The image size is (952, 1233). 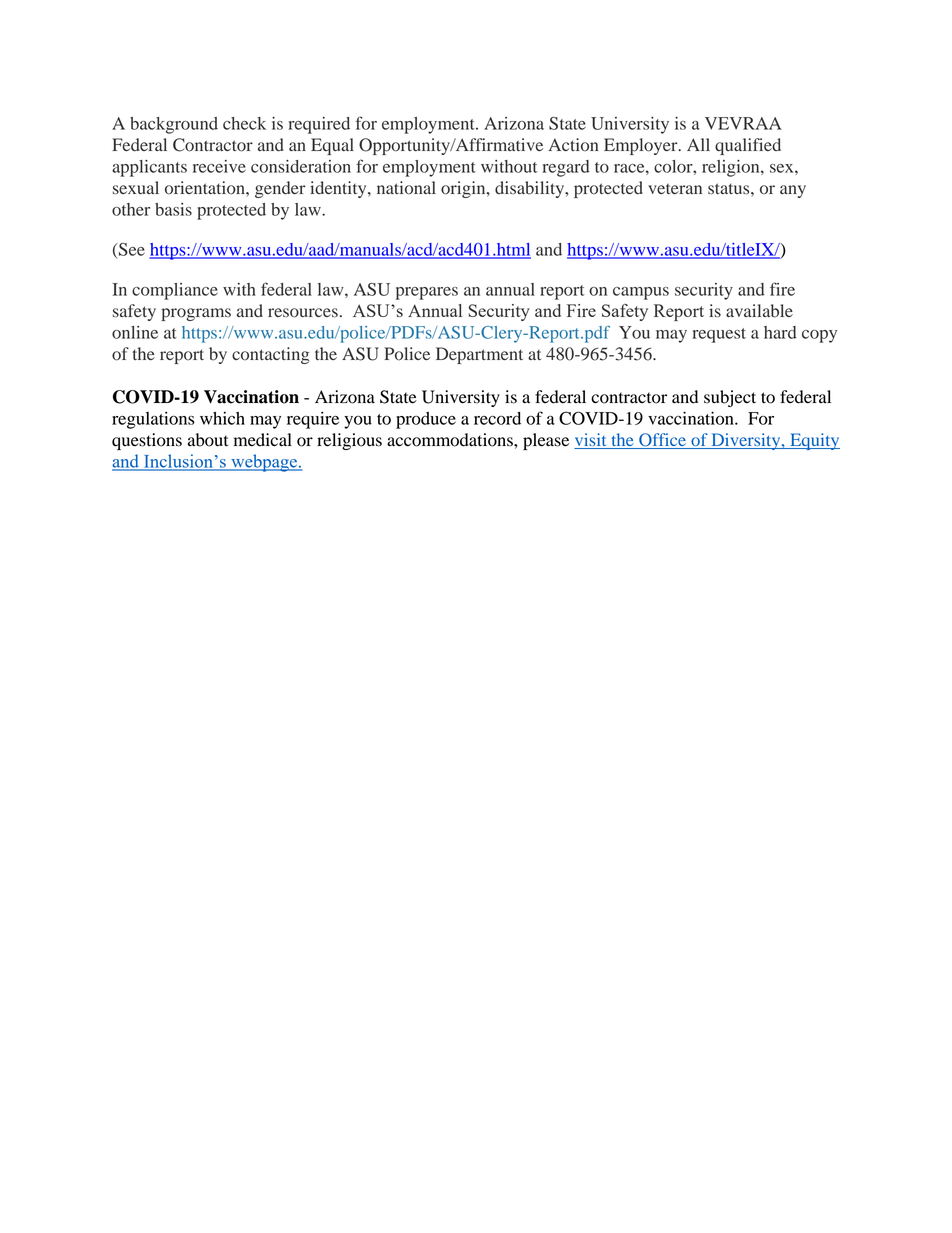 What do you see at coordinates (746, 441) in the screenshot?
I see `Diversity` at bounding box center [746, 441].
